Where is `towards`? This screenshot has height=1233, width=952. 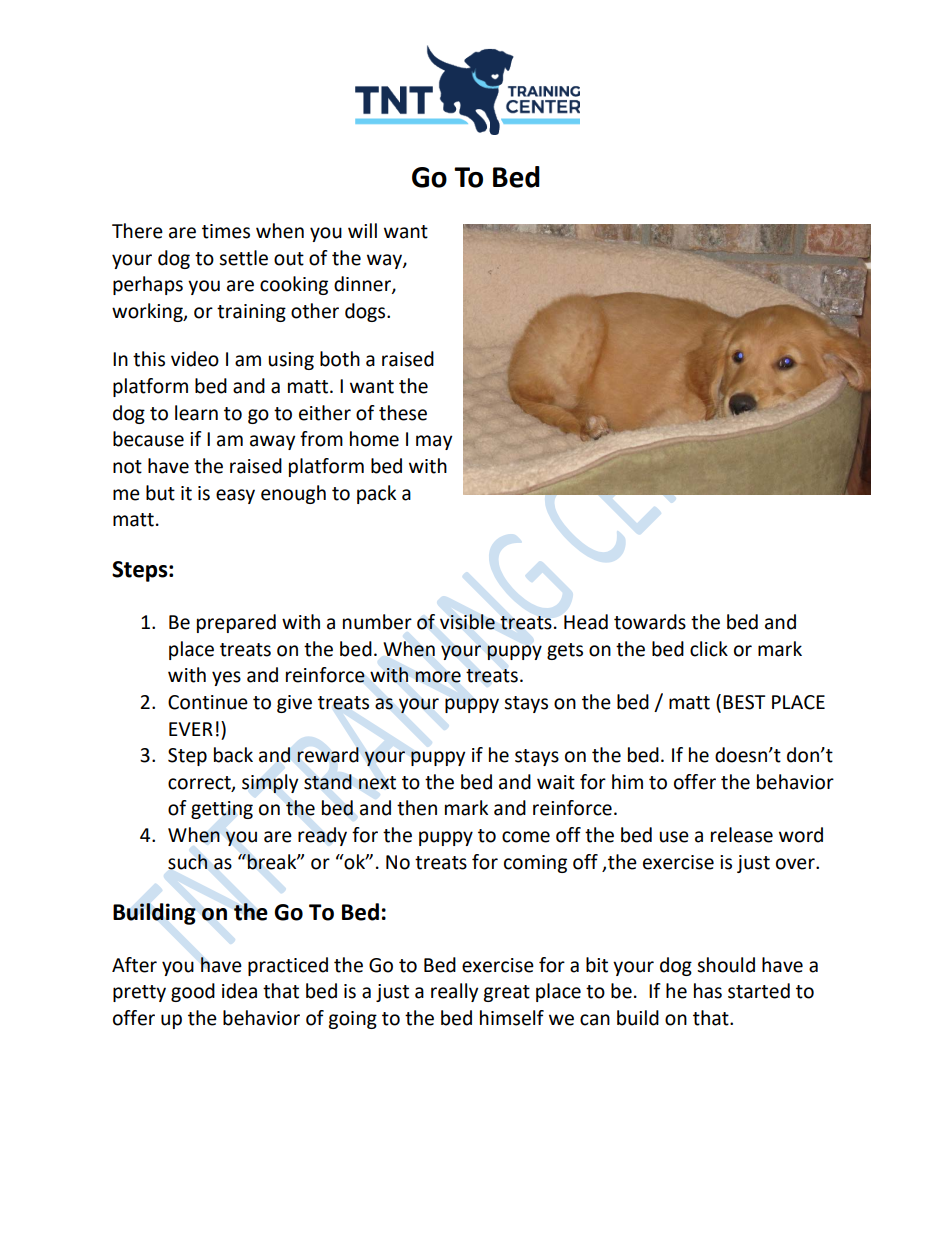 towards is located at coordinates (650, 622).
